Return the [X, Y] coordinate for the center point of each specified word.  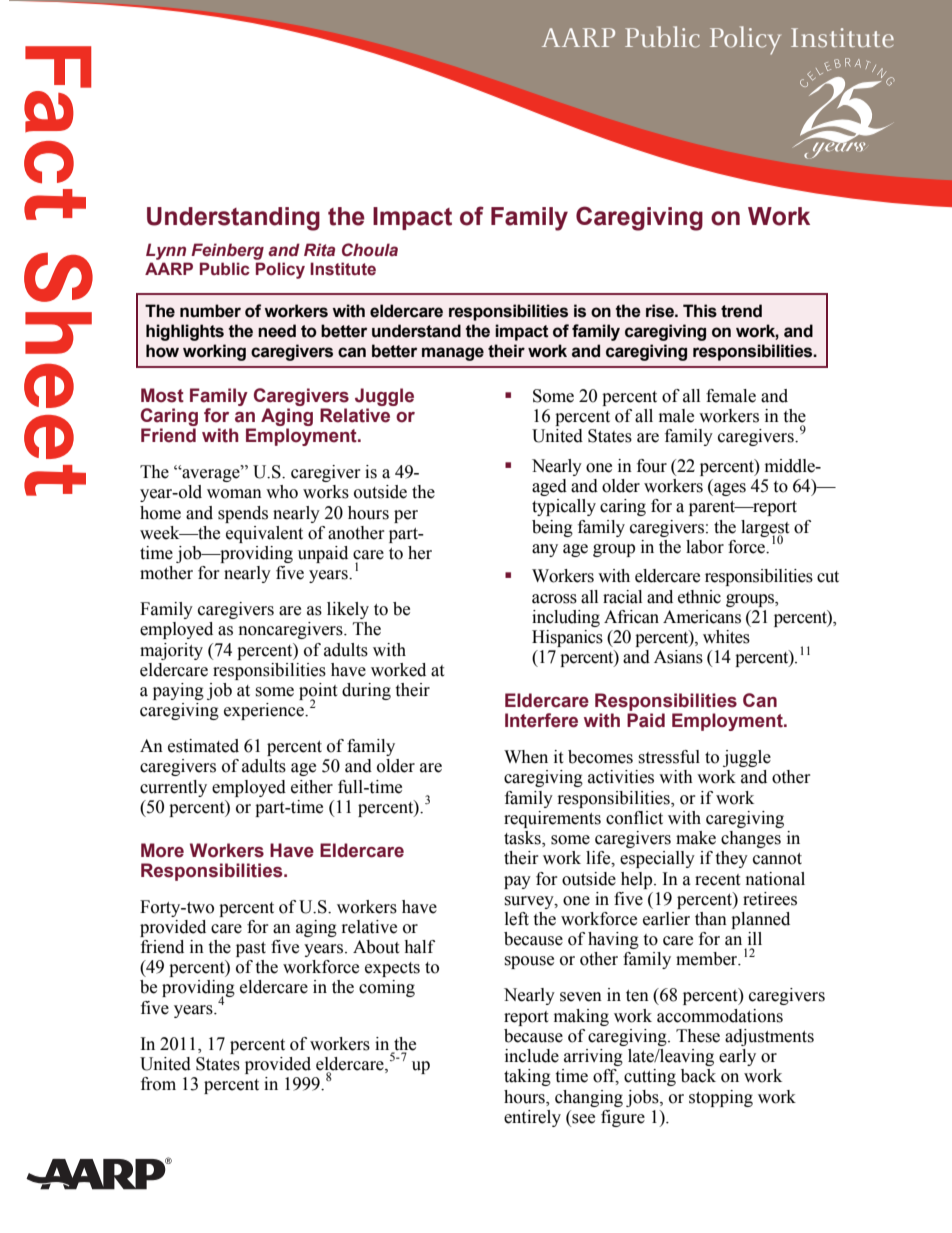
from [158, 1084]
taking [527, 1077]
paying [178, 691]
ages [729, 489]
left [517, 919]
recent [717, 880]
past [251, 949]
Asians [678, 657]
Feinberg [227, 251]
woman [234, 494]
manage [453, 354]
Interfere [541, 720]
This [700, 311]
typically [564, 507]
